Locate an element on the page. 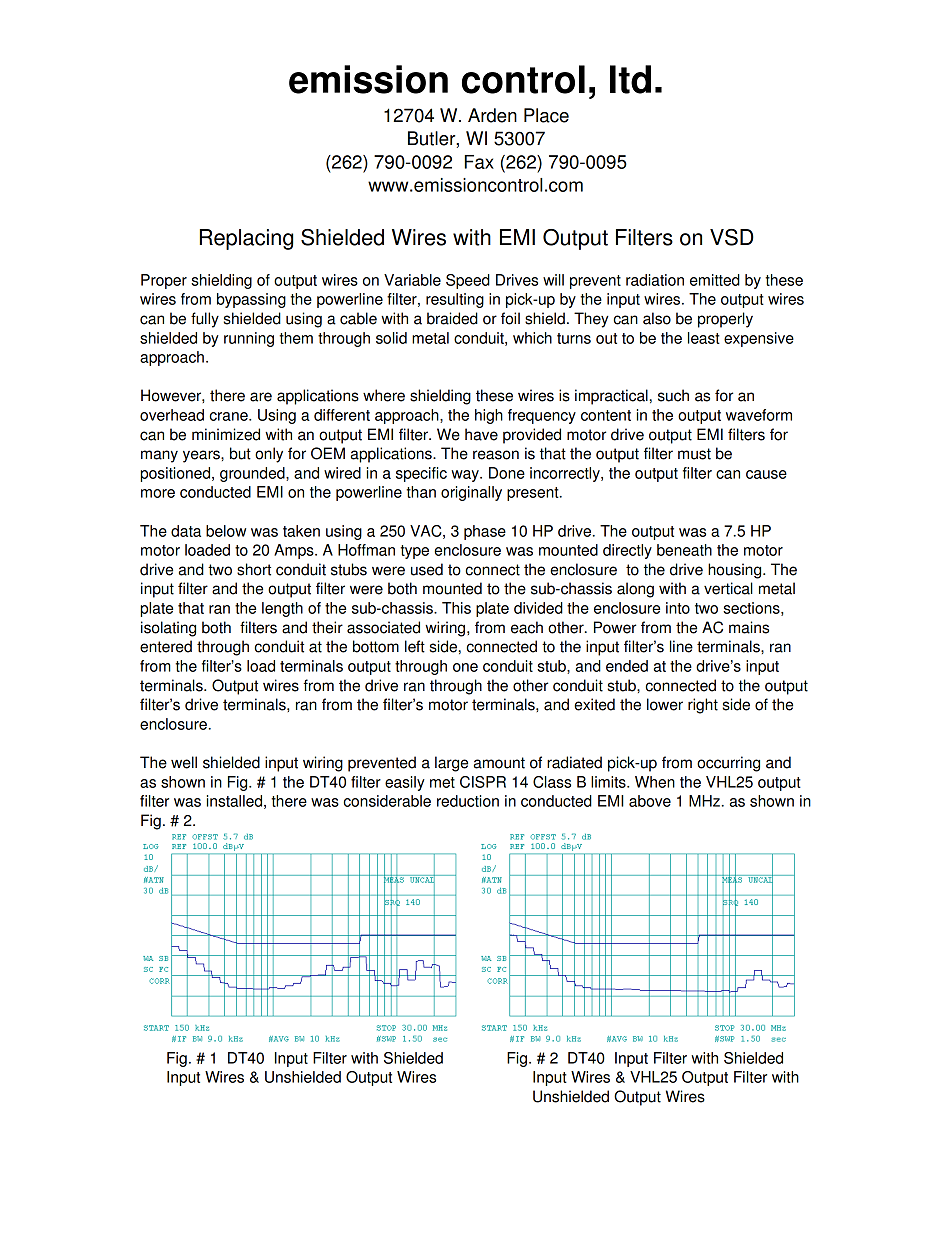  Arden is located at coordinates (492, 115).
